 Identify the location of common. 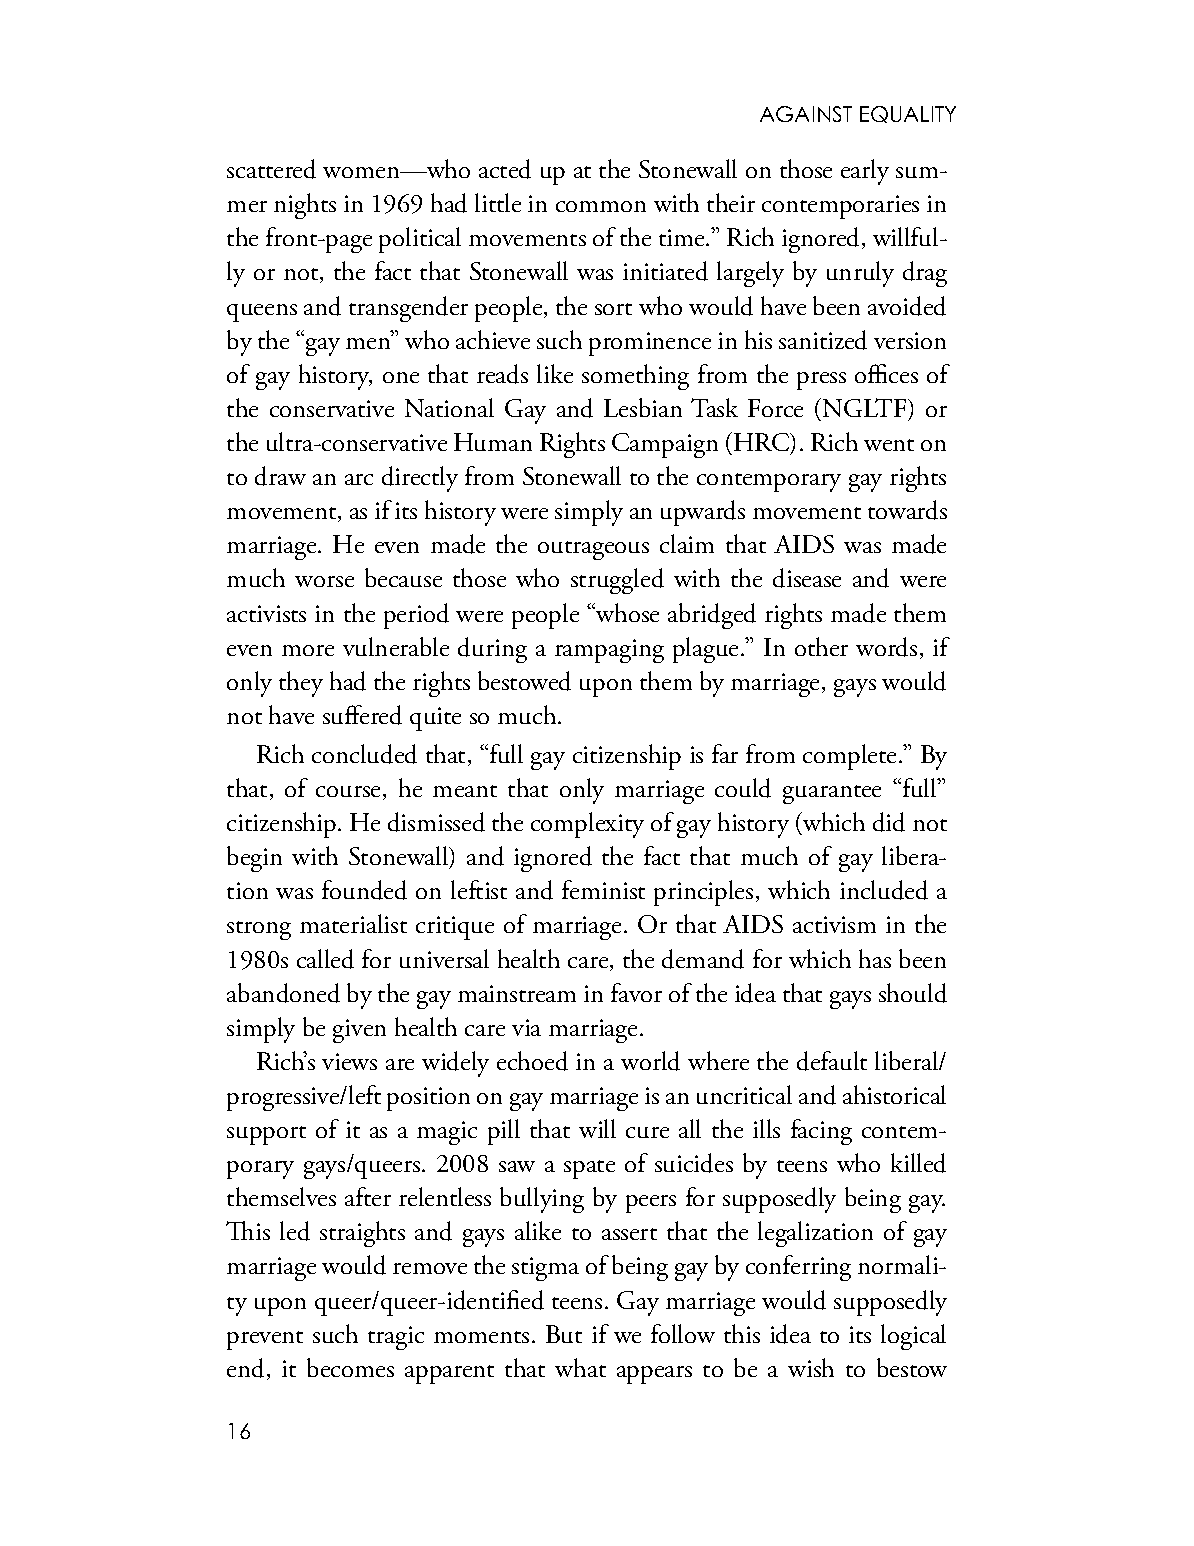
(601, 206).
